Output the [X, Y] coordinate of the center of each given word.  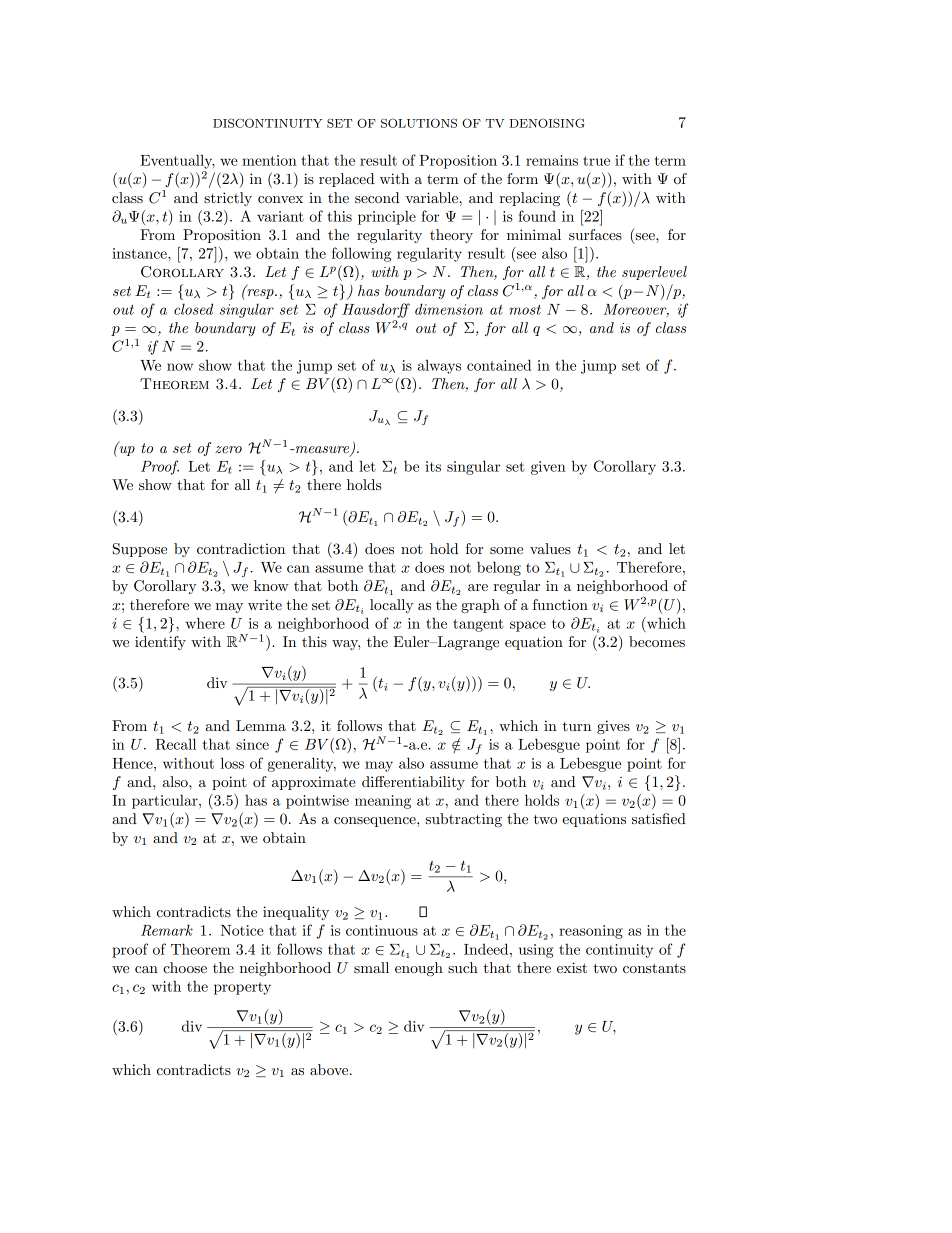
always [439, 366]
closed [193, 309]
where [205, 623]
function [560, 604]
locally [392, 606]
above [330, 1069]
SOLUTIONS [419, 123]
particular [166, 801]
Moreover [636, 310]
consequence [376, 822]
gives [613, 727]
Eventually [177, 161]
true [596, 161]
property [242, 988]
